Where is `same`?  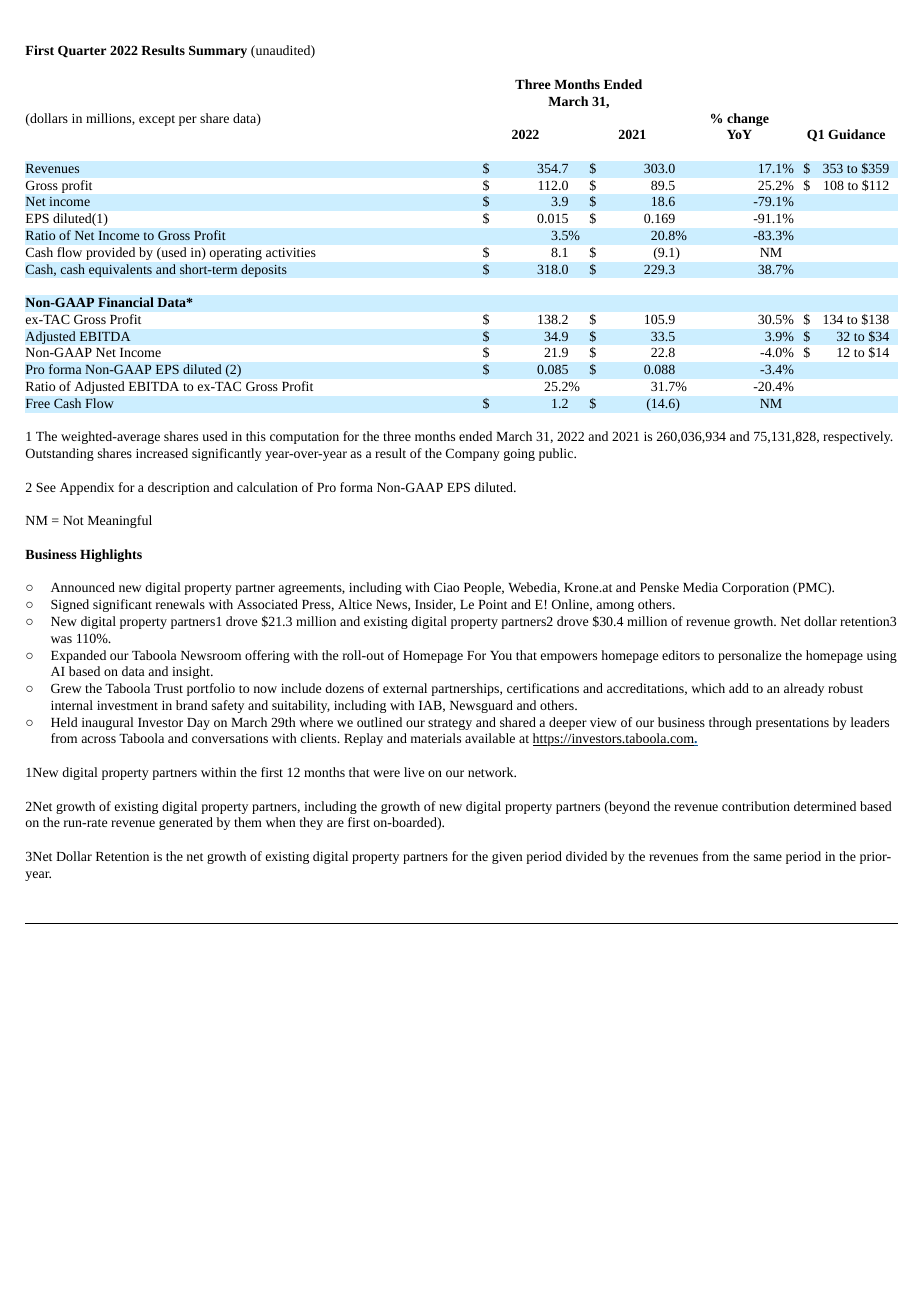 same is located at coordinates (768, 857).
